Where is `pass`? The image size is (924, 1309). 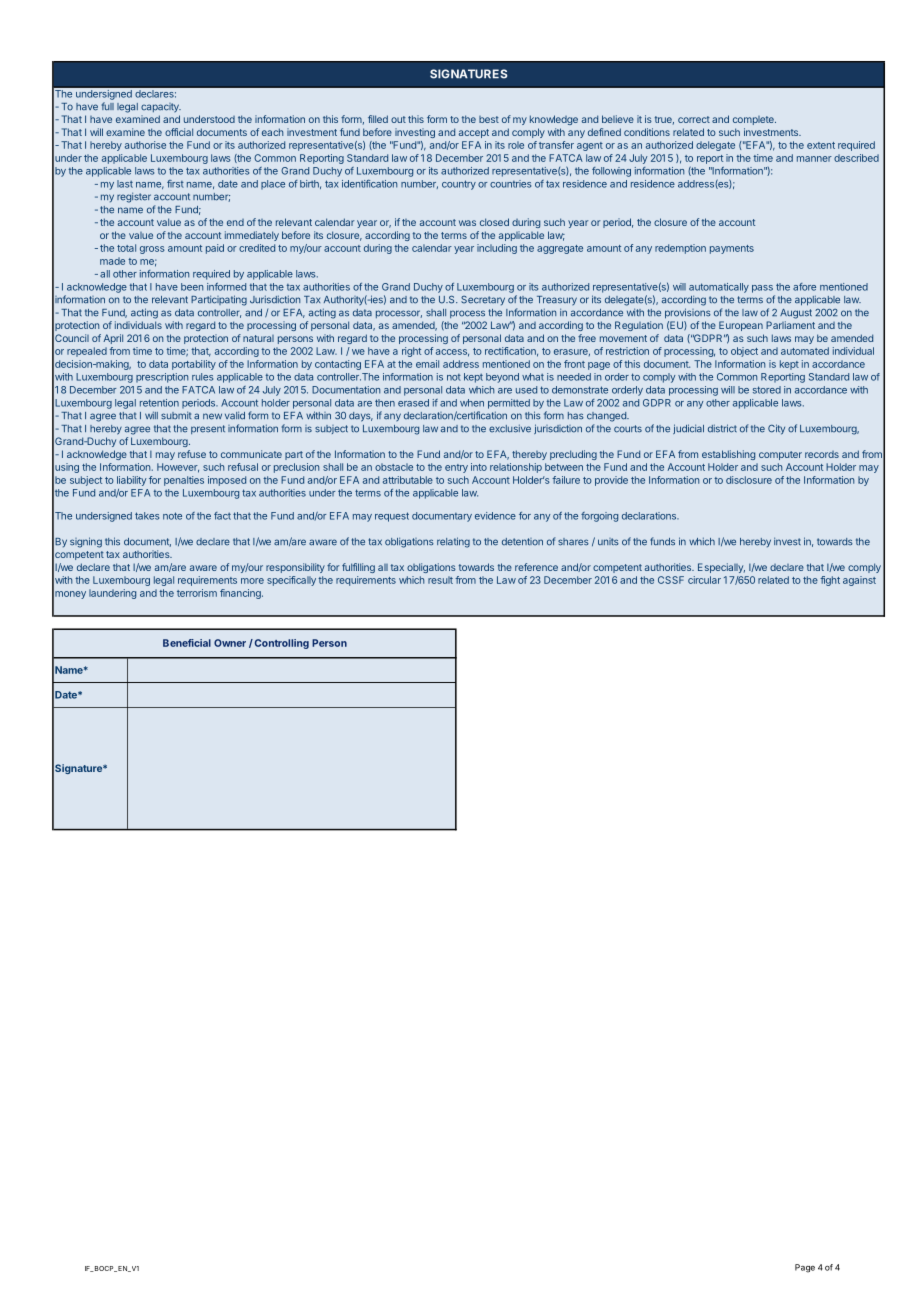 pass is located at coordinates (762, 289).
